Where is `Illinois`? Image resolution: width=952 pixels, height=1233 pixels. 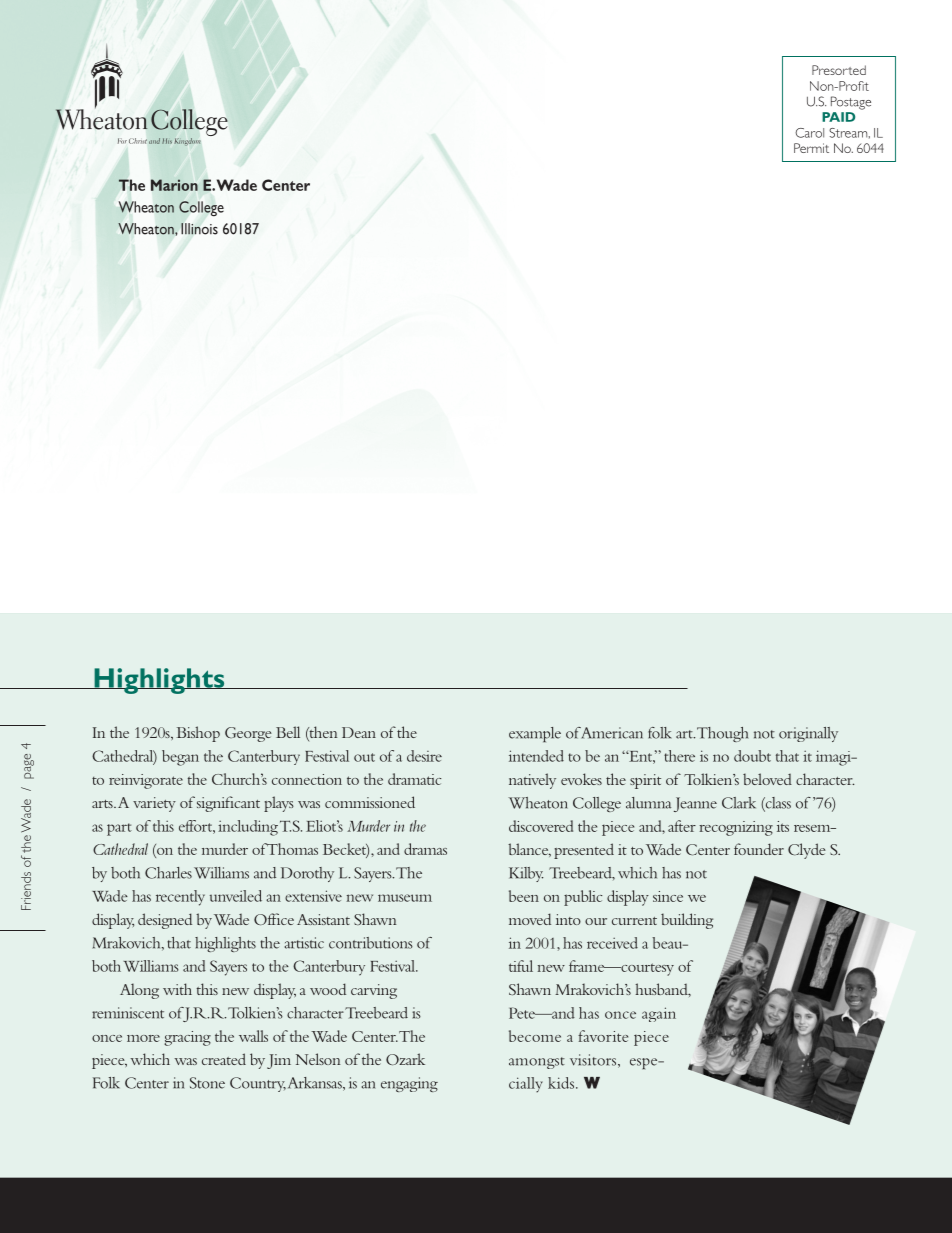 Illinois is located at coordinates (199, 229).
